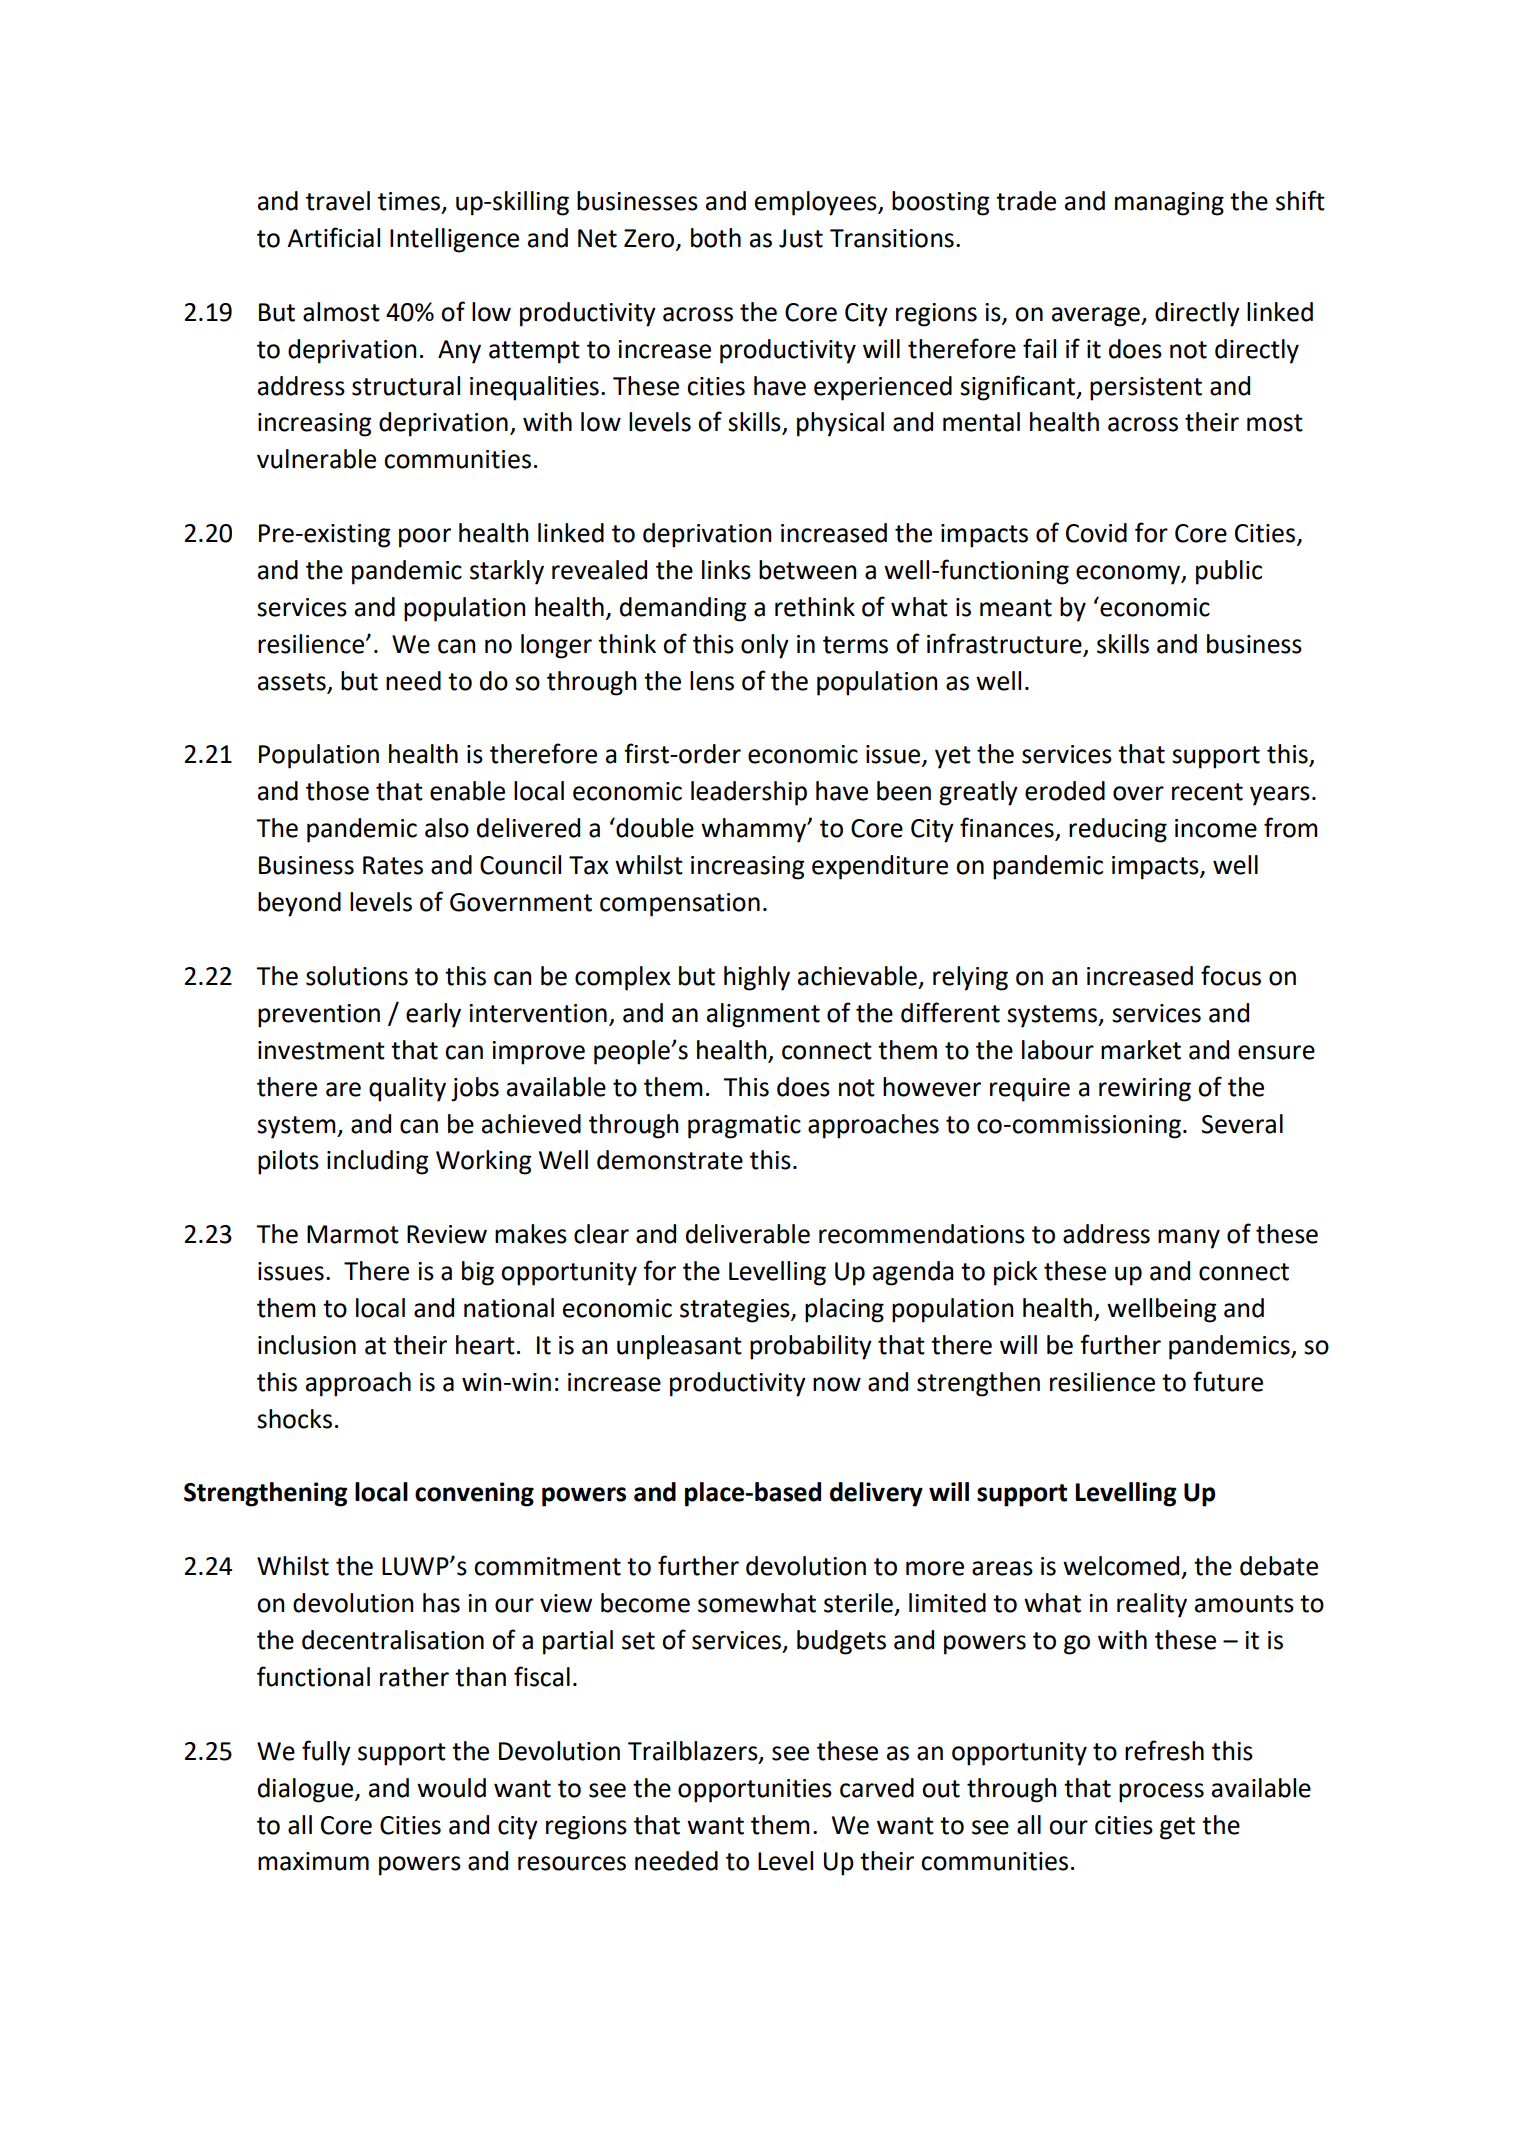  What do you see at coordinates (478, 1273) in the screenshot?
I see `big` at bounding box center [478, 1273].
